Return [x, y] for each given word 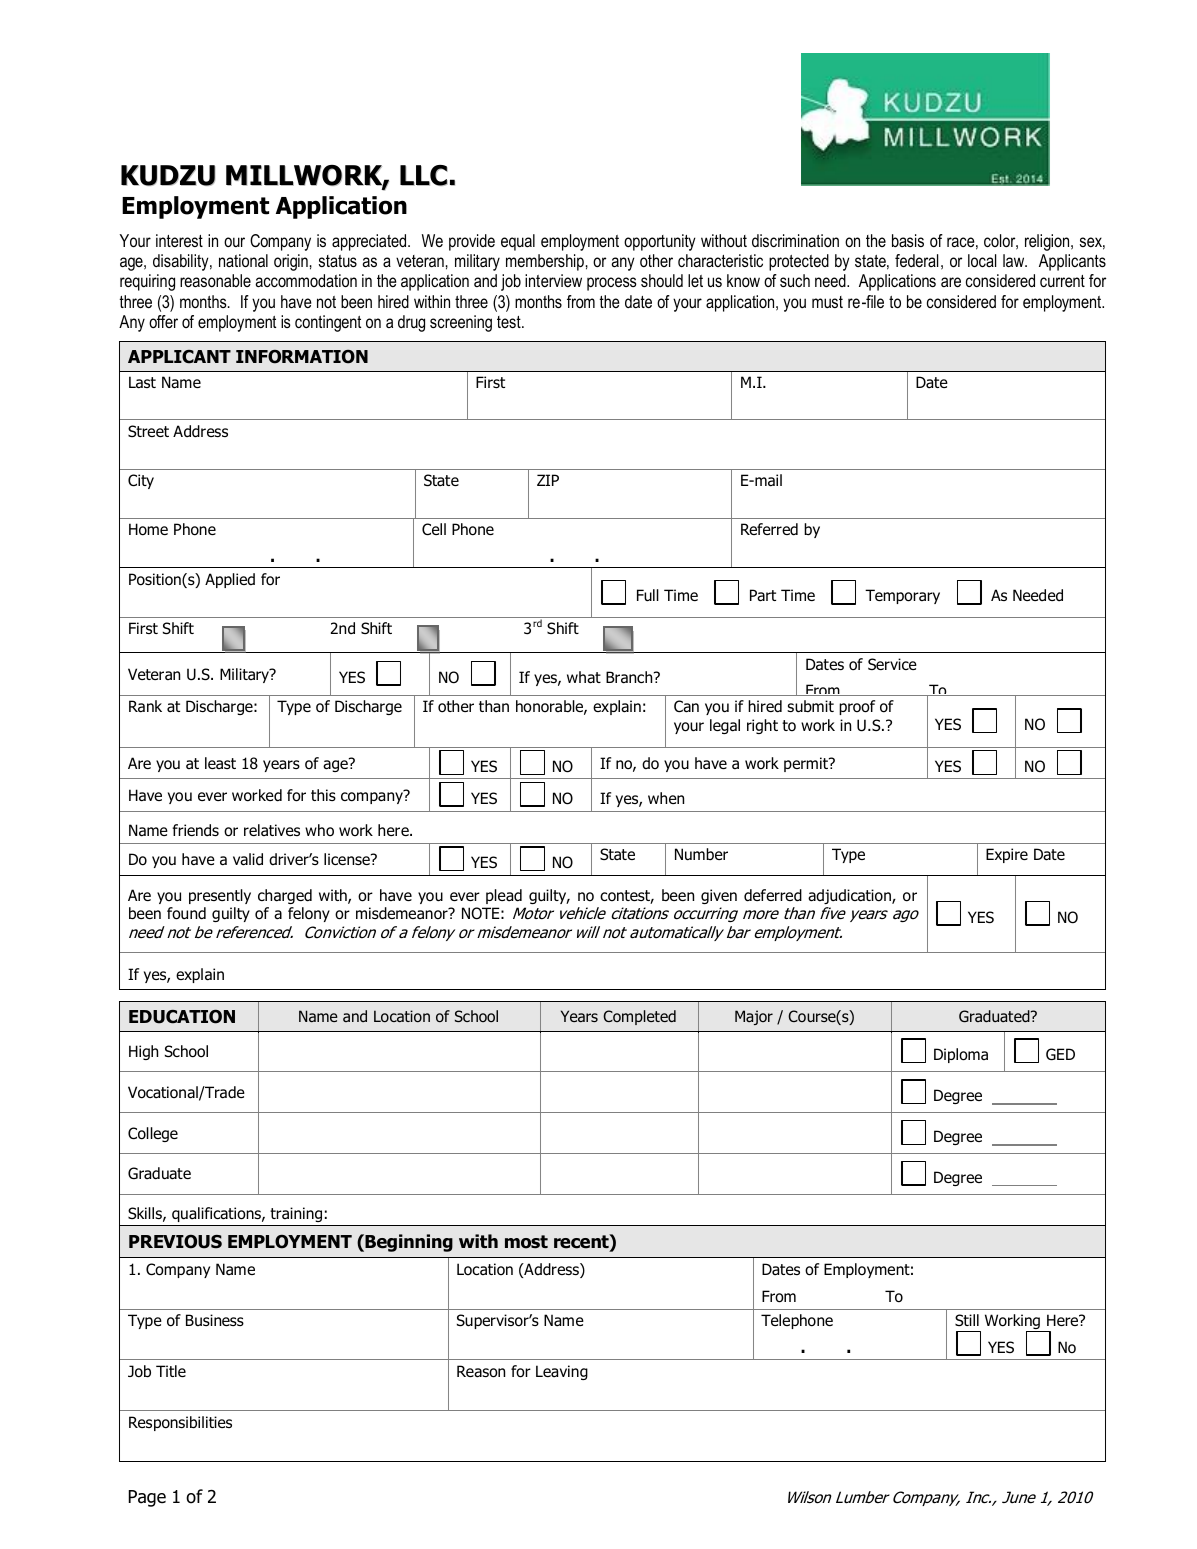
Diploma [961, 1055]
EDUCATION [182, 1017]
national [243, 261]
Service [892, 664]
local [982, 261]
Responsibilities [180, 1423]
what [584, 677]
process [612, 284]
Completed [639, 1017]
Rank [145, 706]
